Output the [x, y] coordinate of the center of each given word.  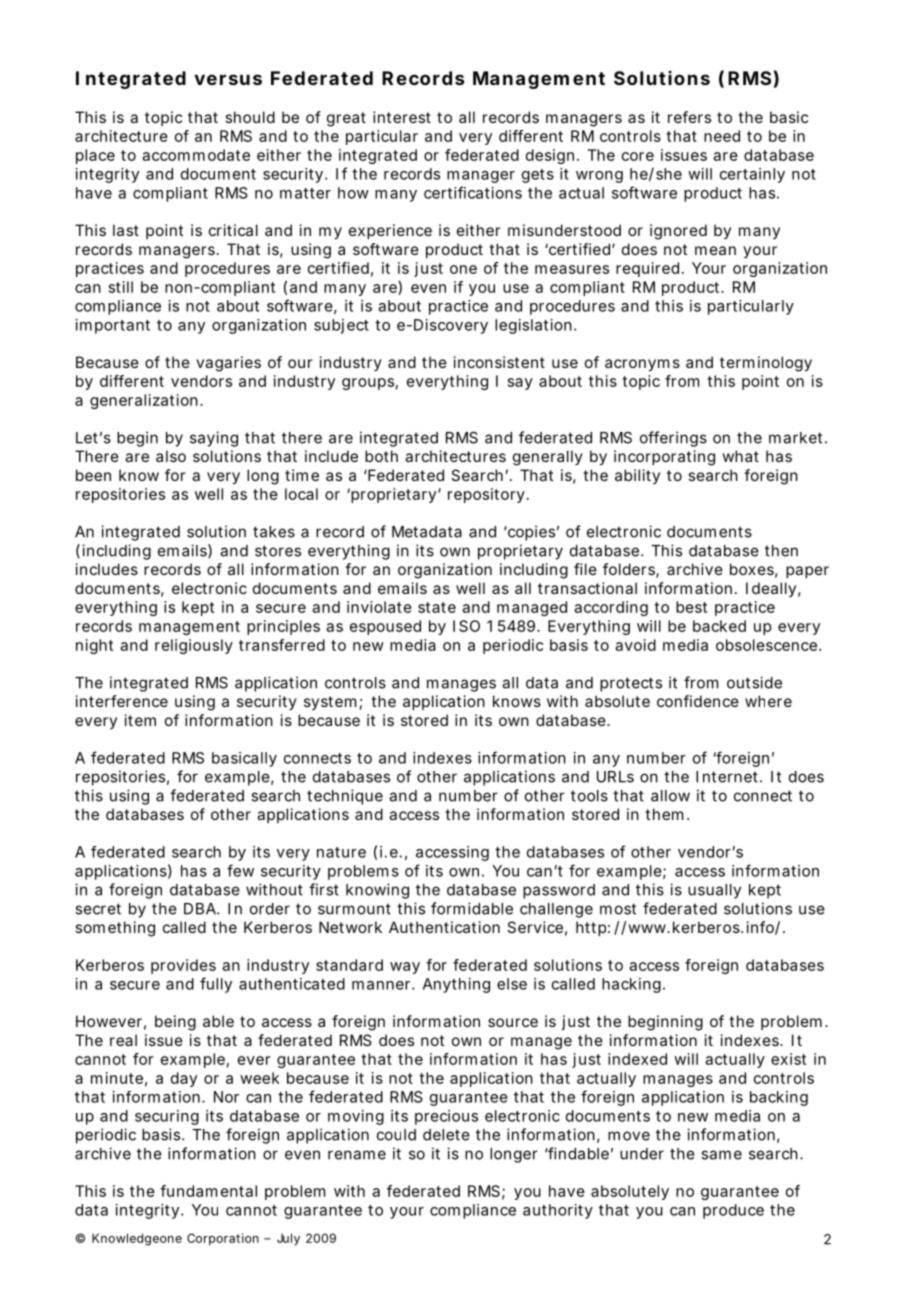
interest [402, 117]
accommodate [196, 155]
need [722, 136]
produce [733, 1211]
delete [446, 1135]
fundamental [208, 1191]
